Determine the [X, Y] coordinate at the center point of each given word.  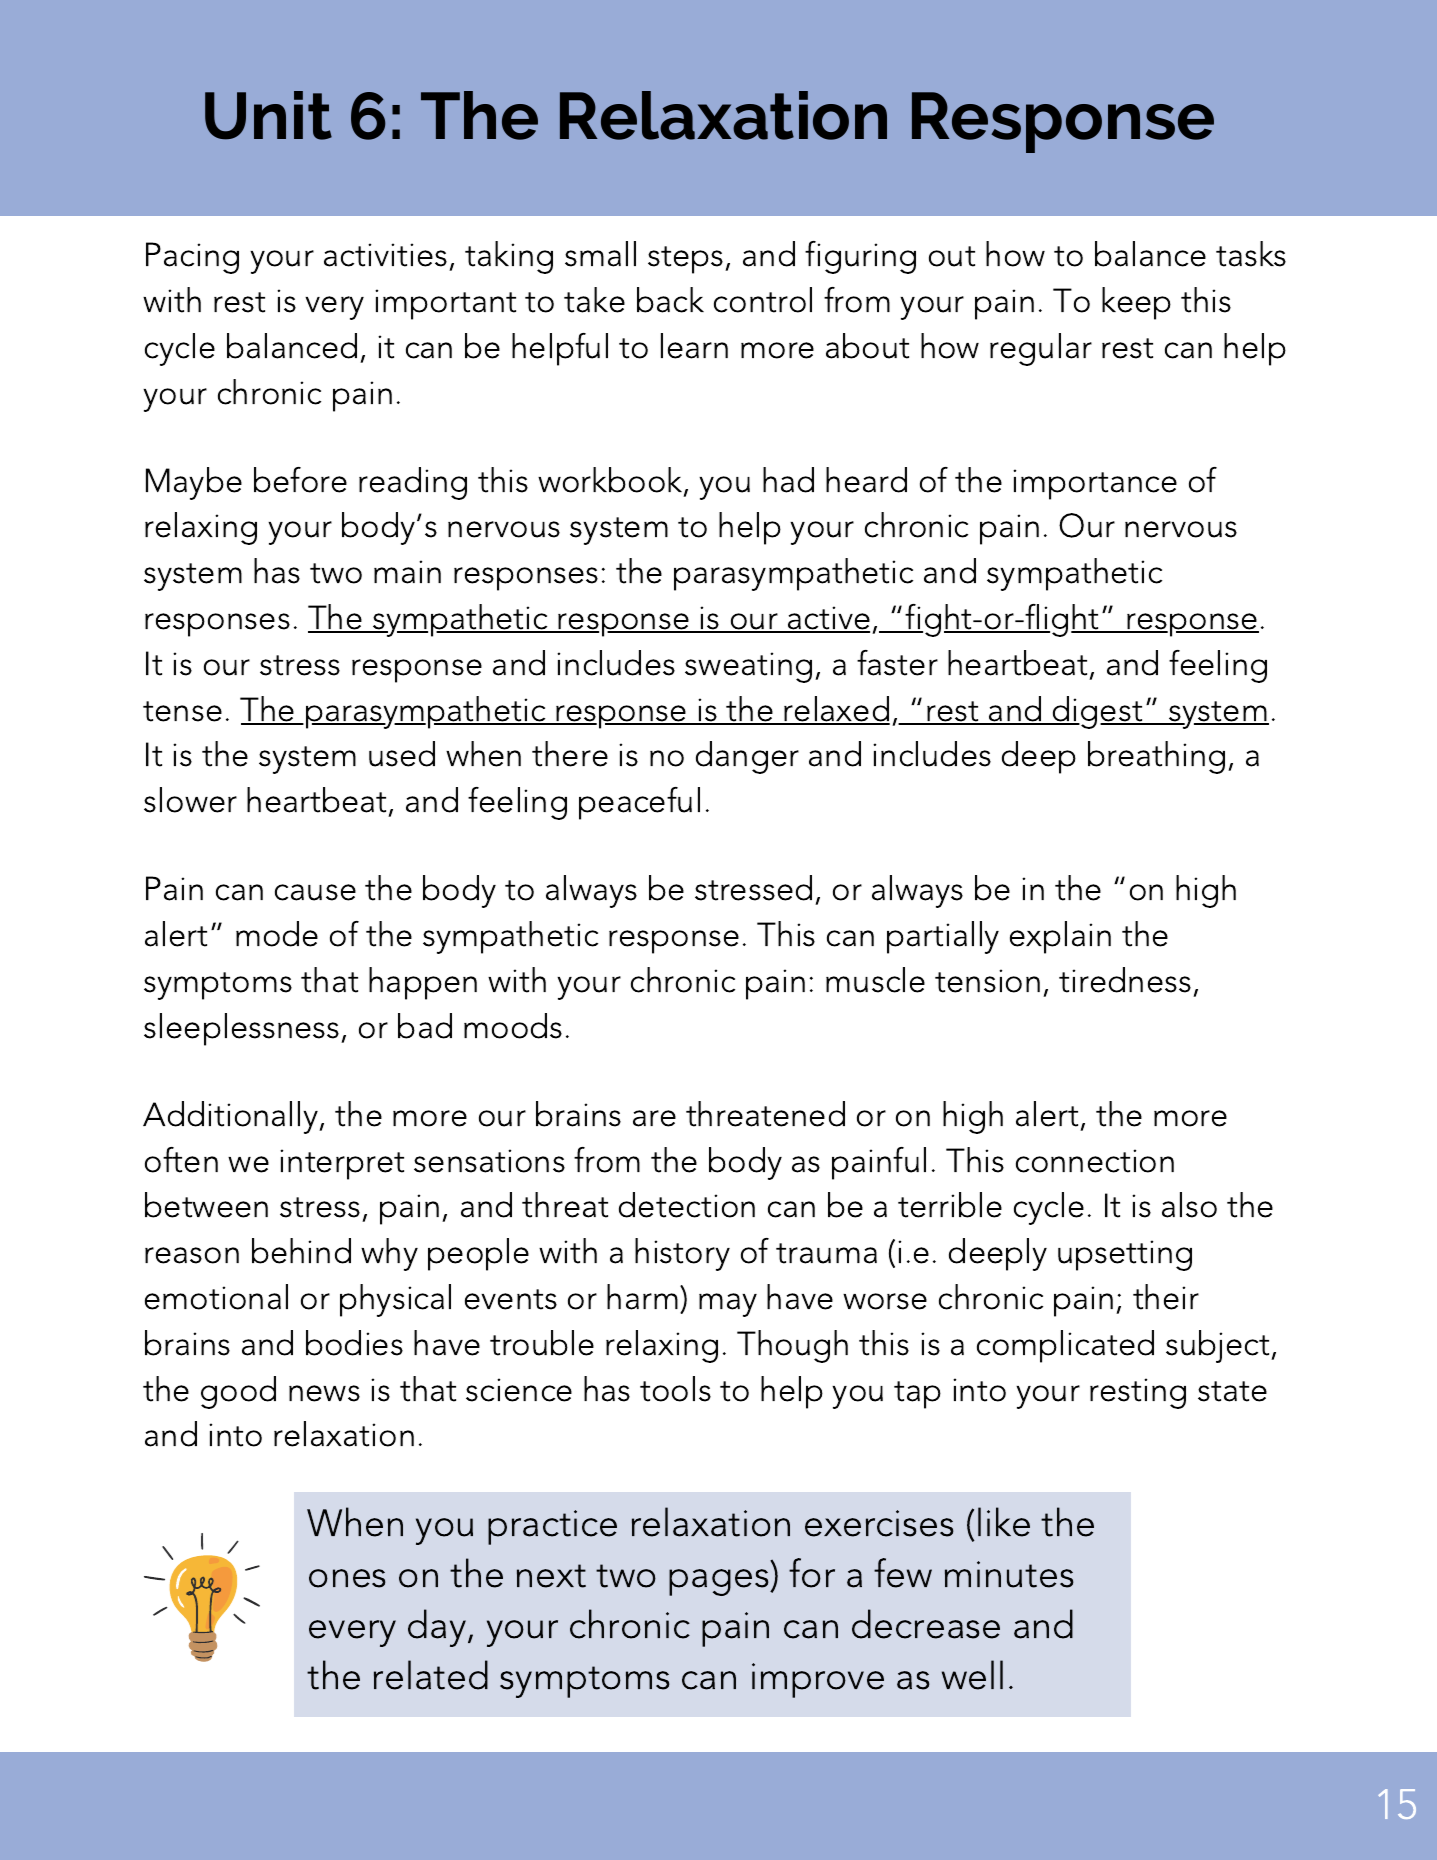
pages [720, 1582]
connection [1095, 1161]
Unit [268, 115]
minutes [1009, 1574]
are [654, 1118]
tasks [1251, 254]
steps [687, 260]
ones [347, 1578]
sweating [748, 667]
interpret [342, 1164]
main [407, 572]
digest [1098, 712]
